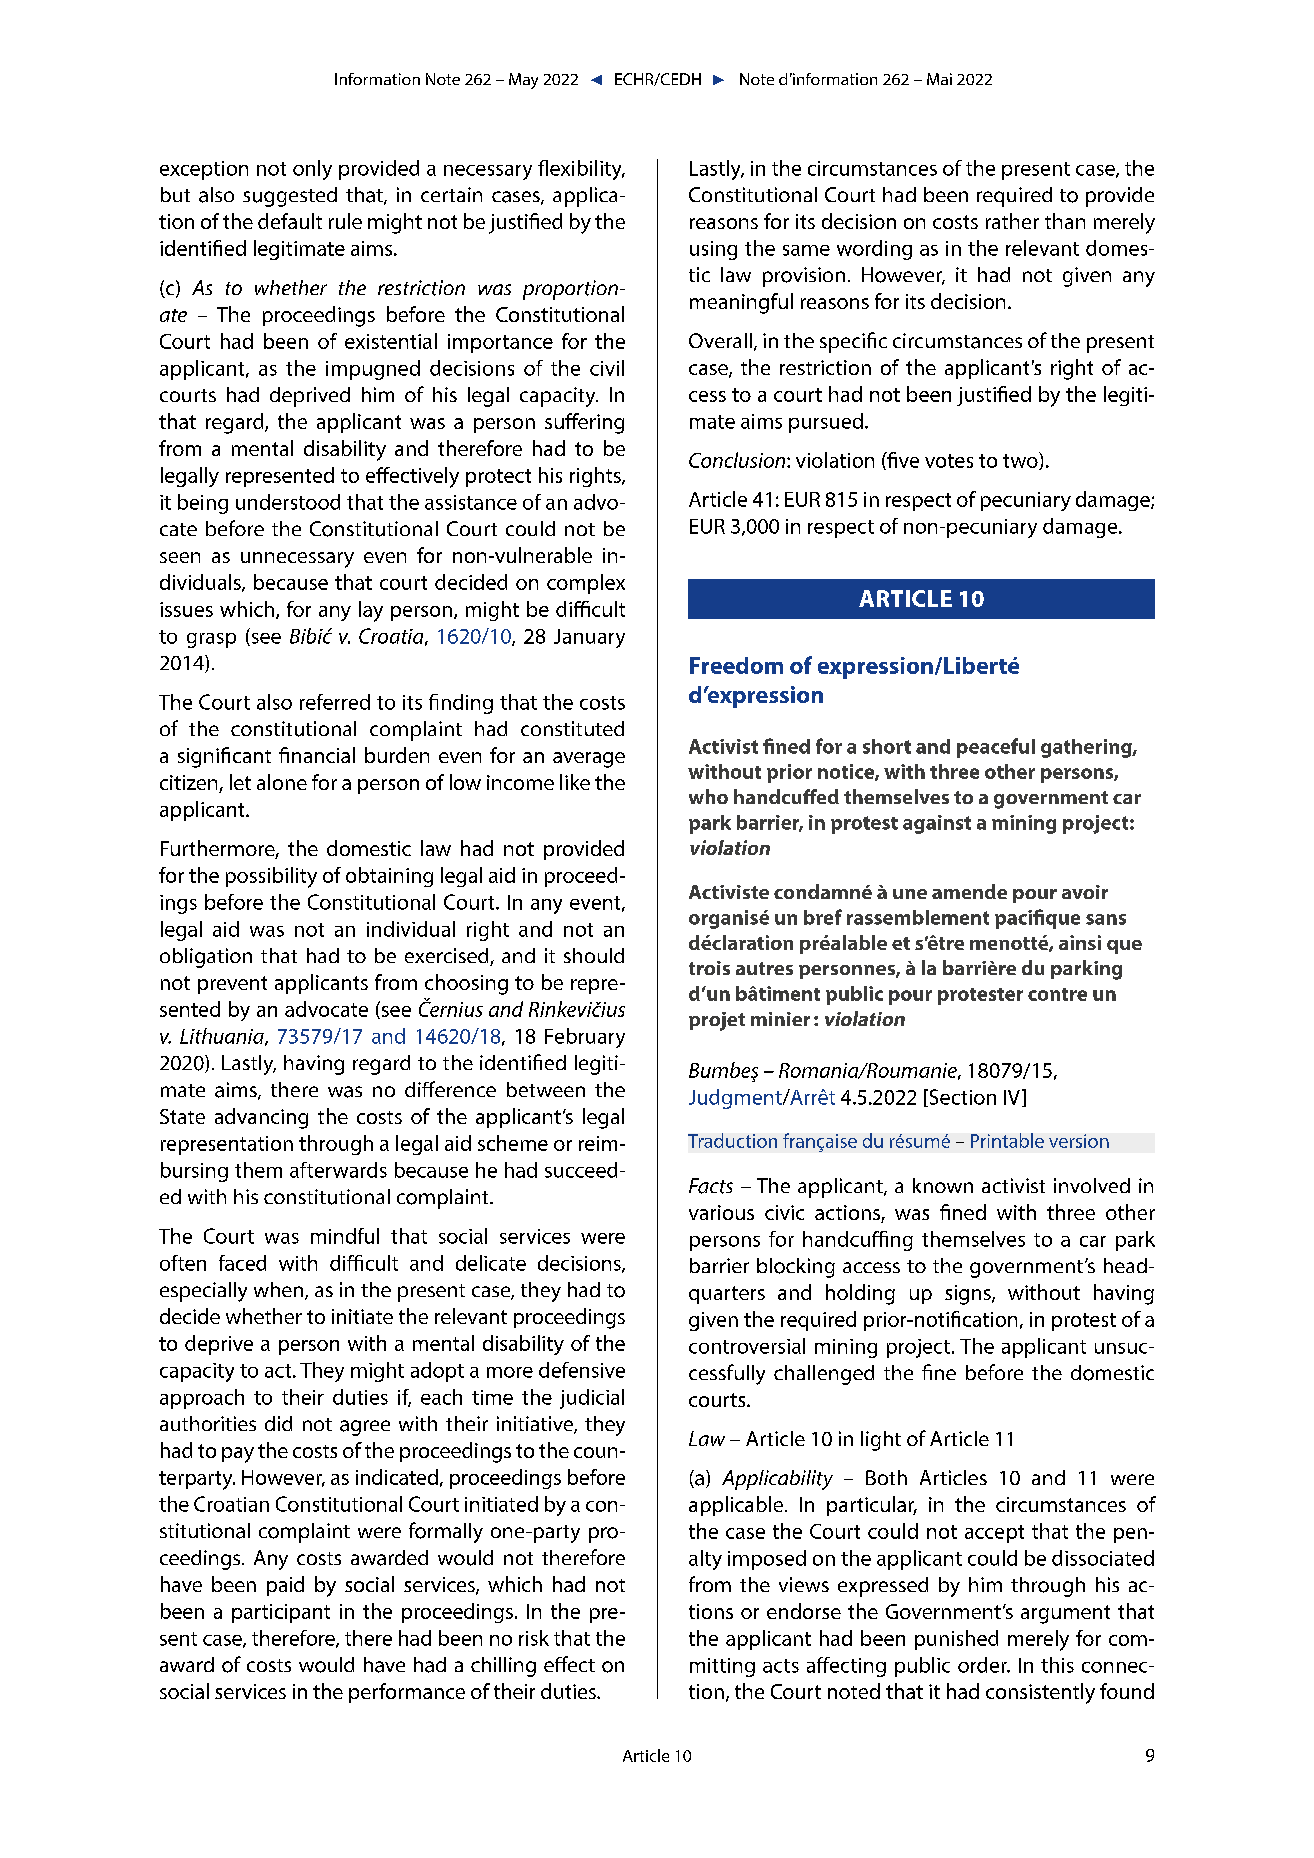  What do you see at coordinates (996, 748) in the page?
I see `peaceful` at bounding box center [996, 748].
